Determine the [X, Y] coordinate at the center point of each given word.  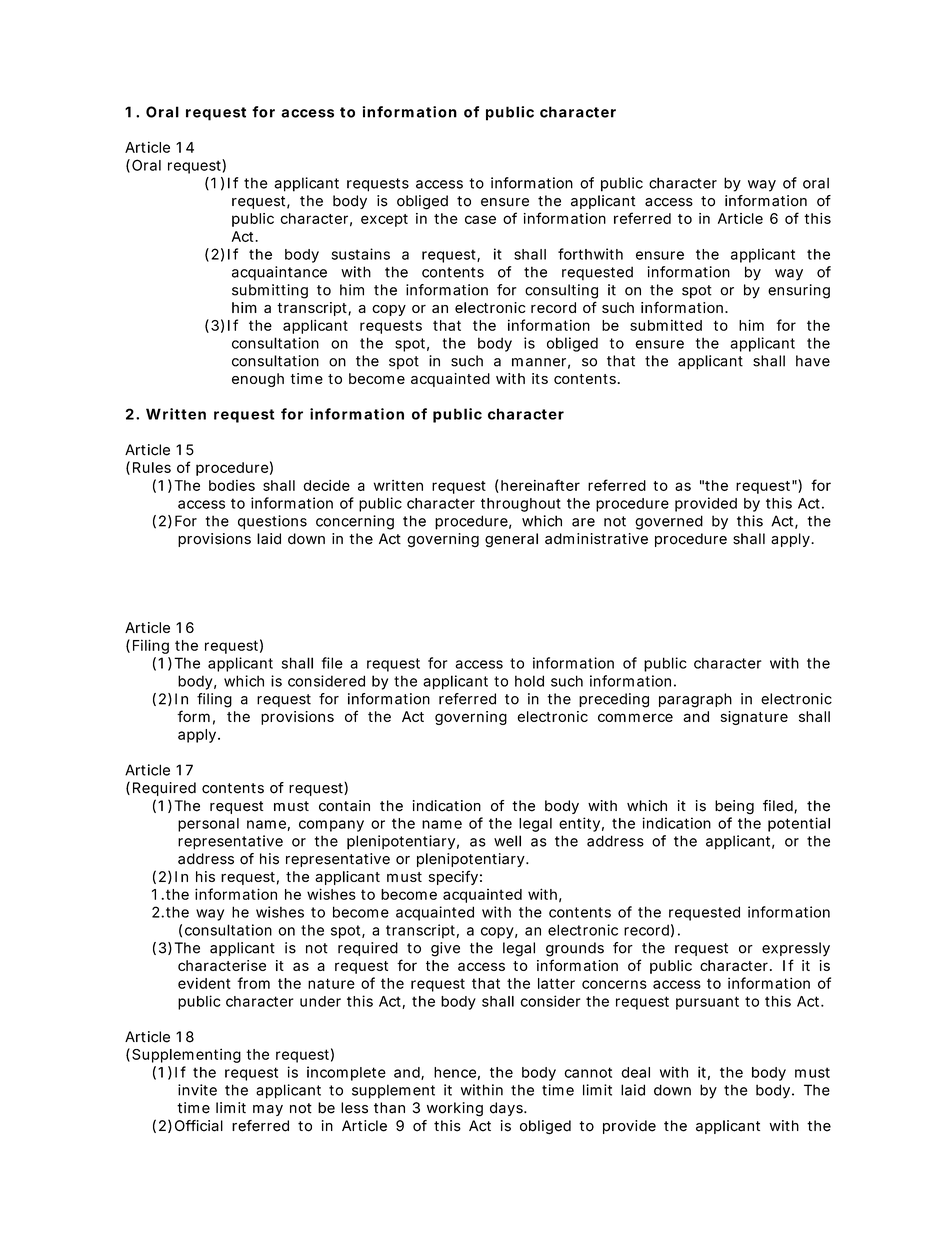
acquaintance [279, 273]
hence [455, 1072]
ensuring [799, 291]
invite [197, 1090]
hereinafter [540, 485]
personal [208, 825]
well [507, 841]
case [480, 219]
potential [799, 824]
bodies [232, 485]
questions [272, 522]
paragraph [695, 700]
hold [529, 681]
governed [669, 522]
